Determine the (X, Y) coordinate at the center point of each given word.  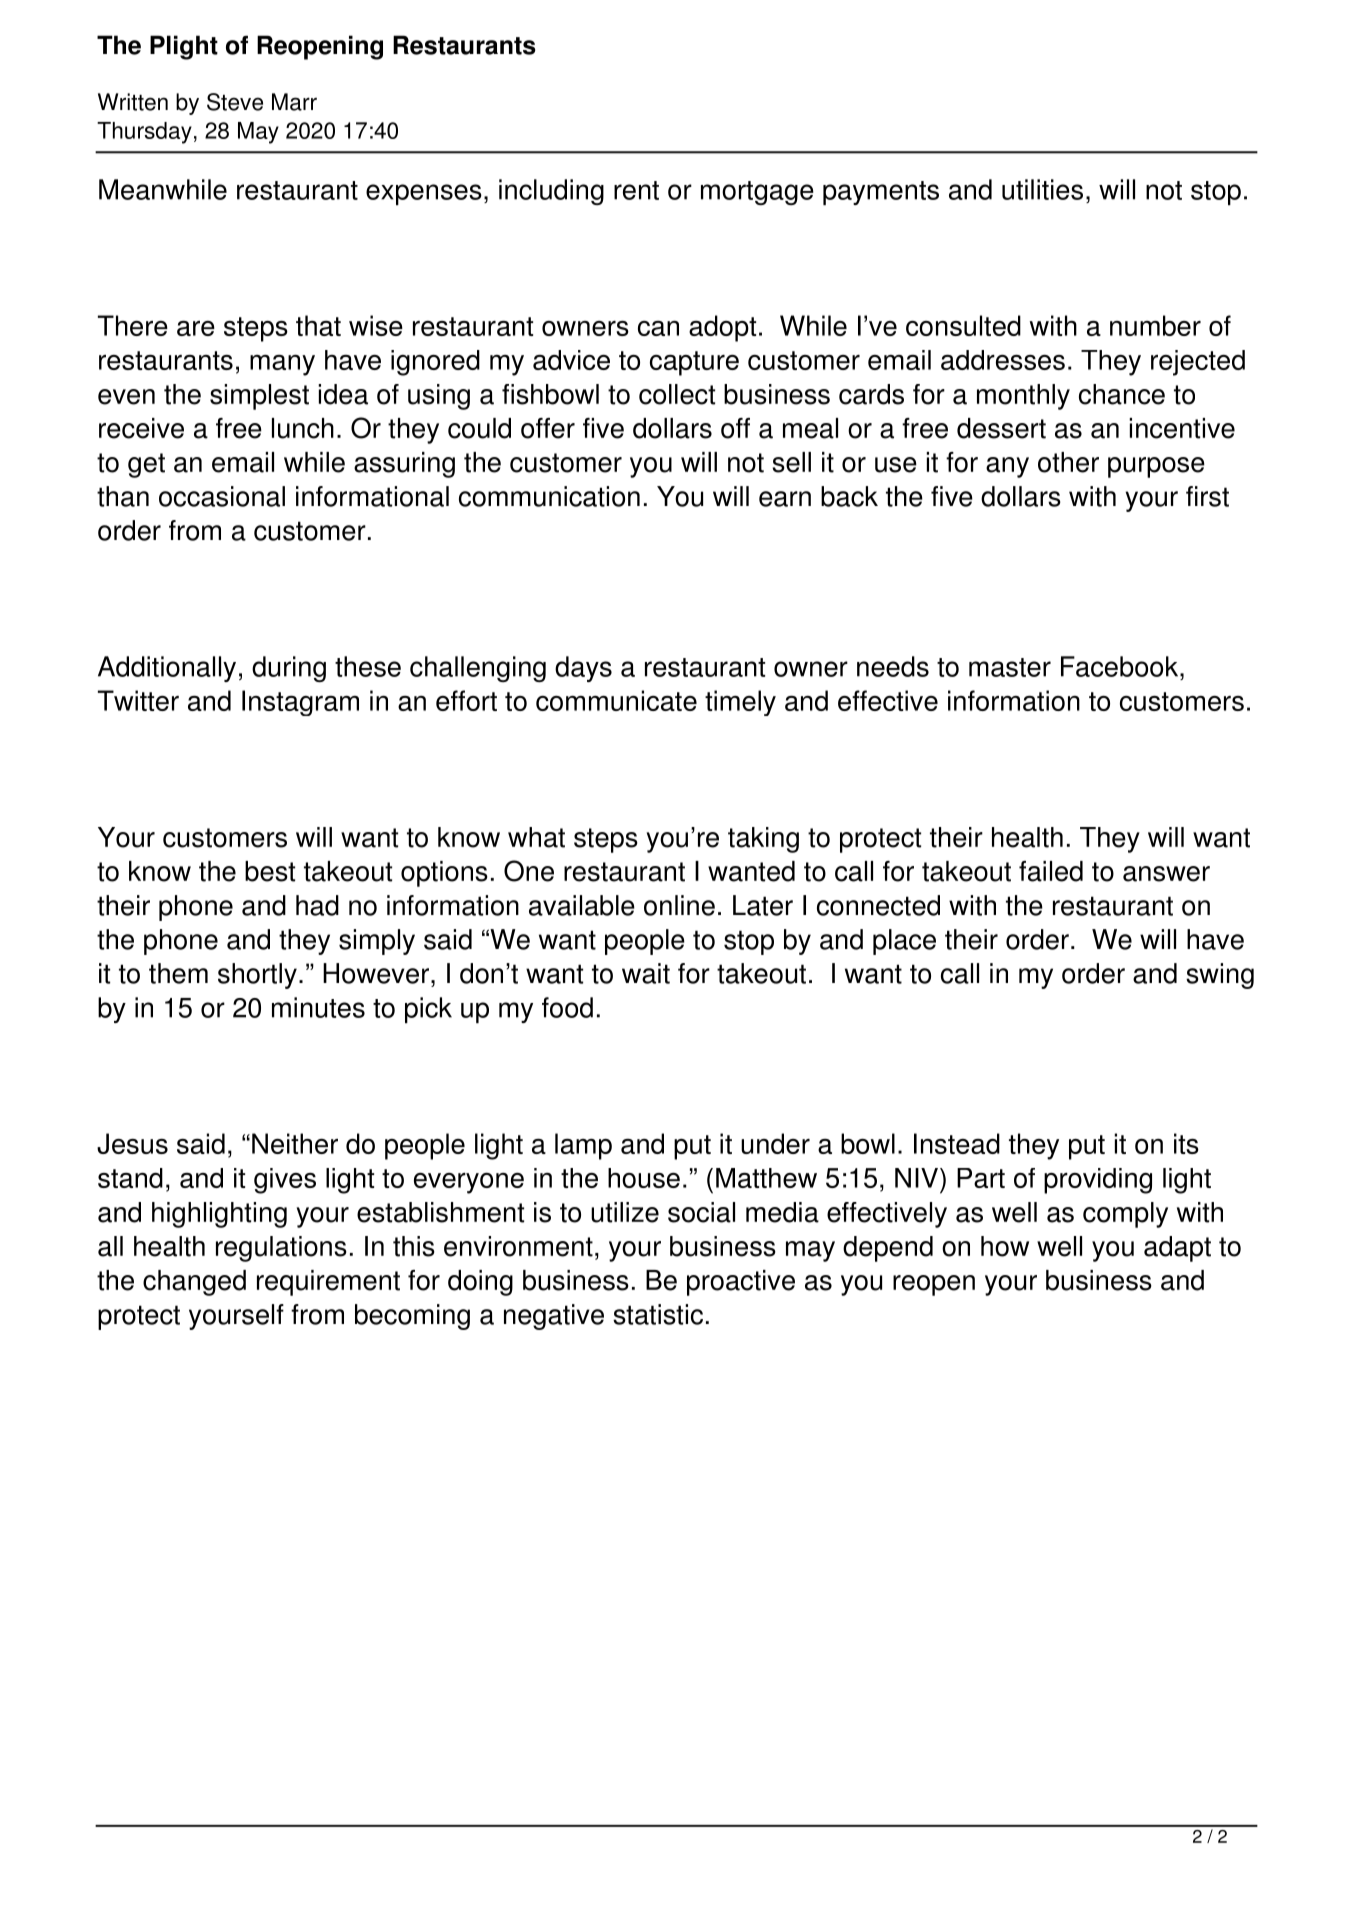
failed (1051, 871)
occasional (222, 496)
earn (785, 499)
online (679, 905)
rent (636, 190)
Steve (235, 102)
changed (194, 1283)
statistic (658, 1314)
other (1068, 462)
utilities (1042, 189)
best (270, 871)
